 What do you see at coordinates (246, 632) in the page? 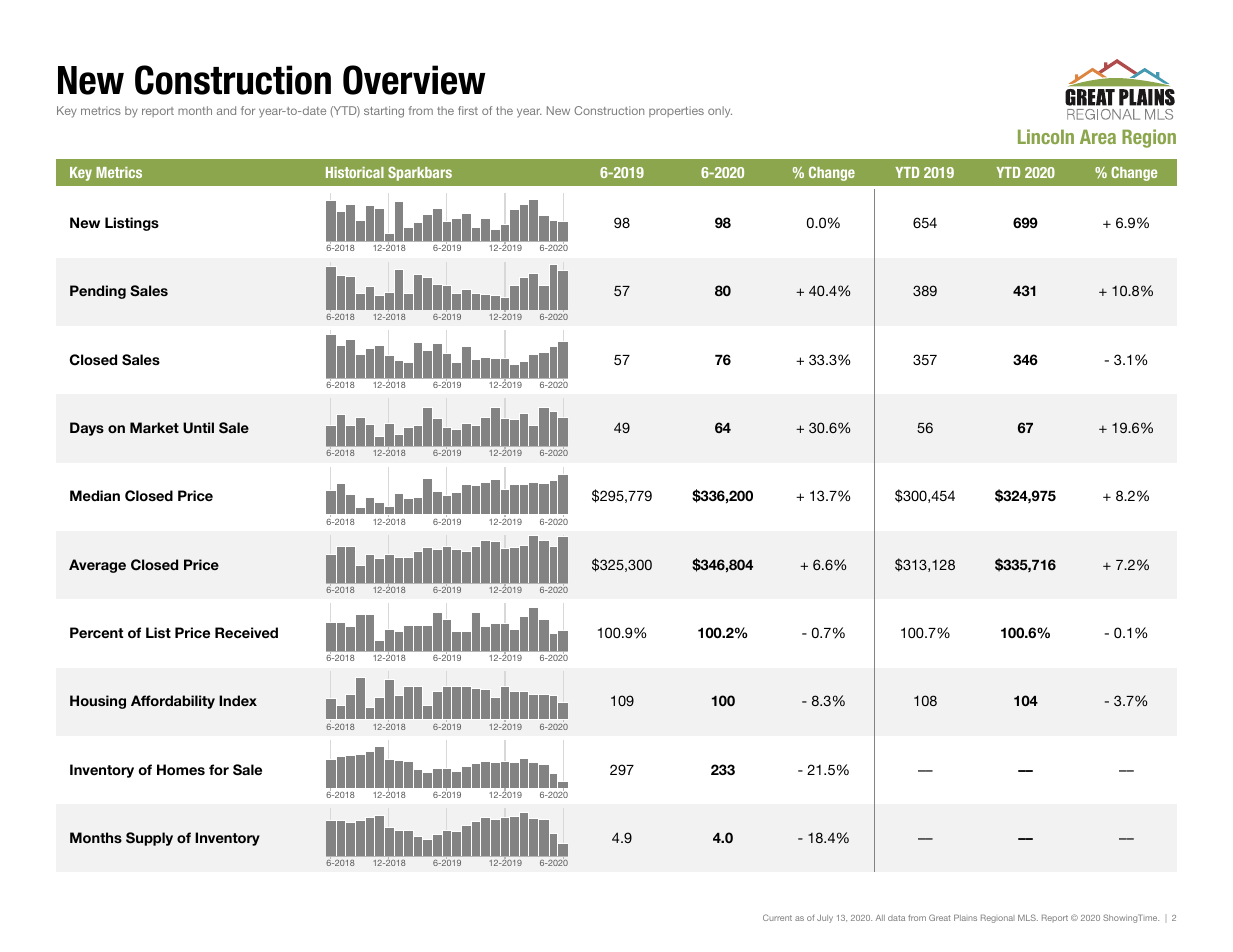
I see `Received` at bounding box center [246, 632].
